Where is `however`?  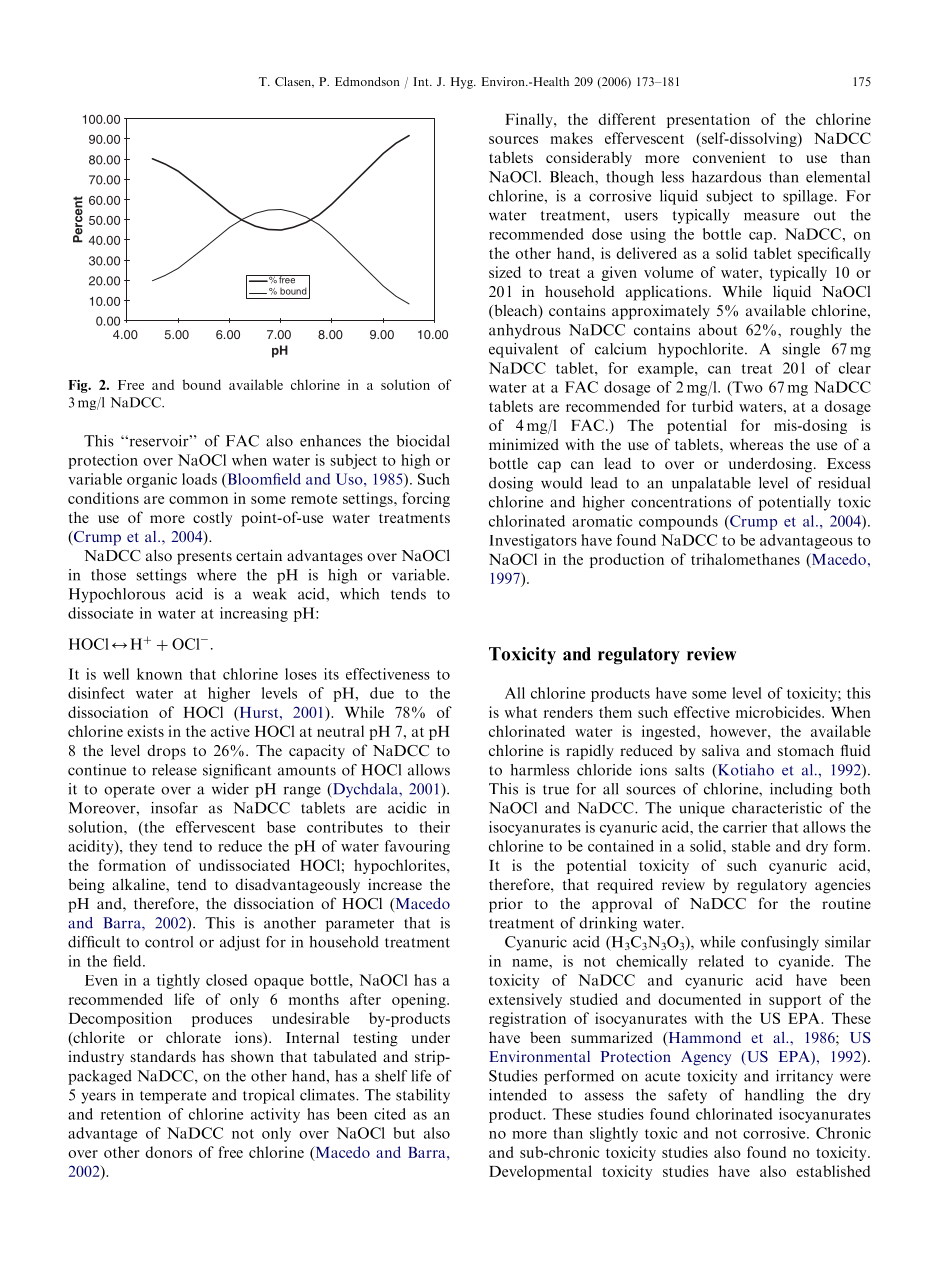
however is located at coordinates (739, 731).
